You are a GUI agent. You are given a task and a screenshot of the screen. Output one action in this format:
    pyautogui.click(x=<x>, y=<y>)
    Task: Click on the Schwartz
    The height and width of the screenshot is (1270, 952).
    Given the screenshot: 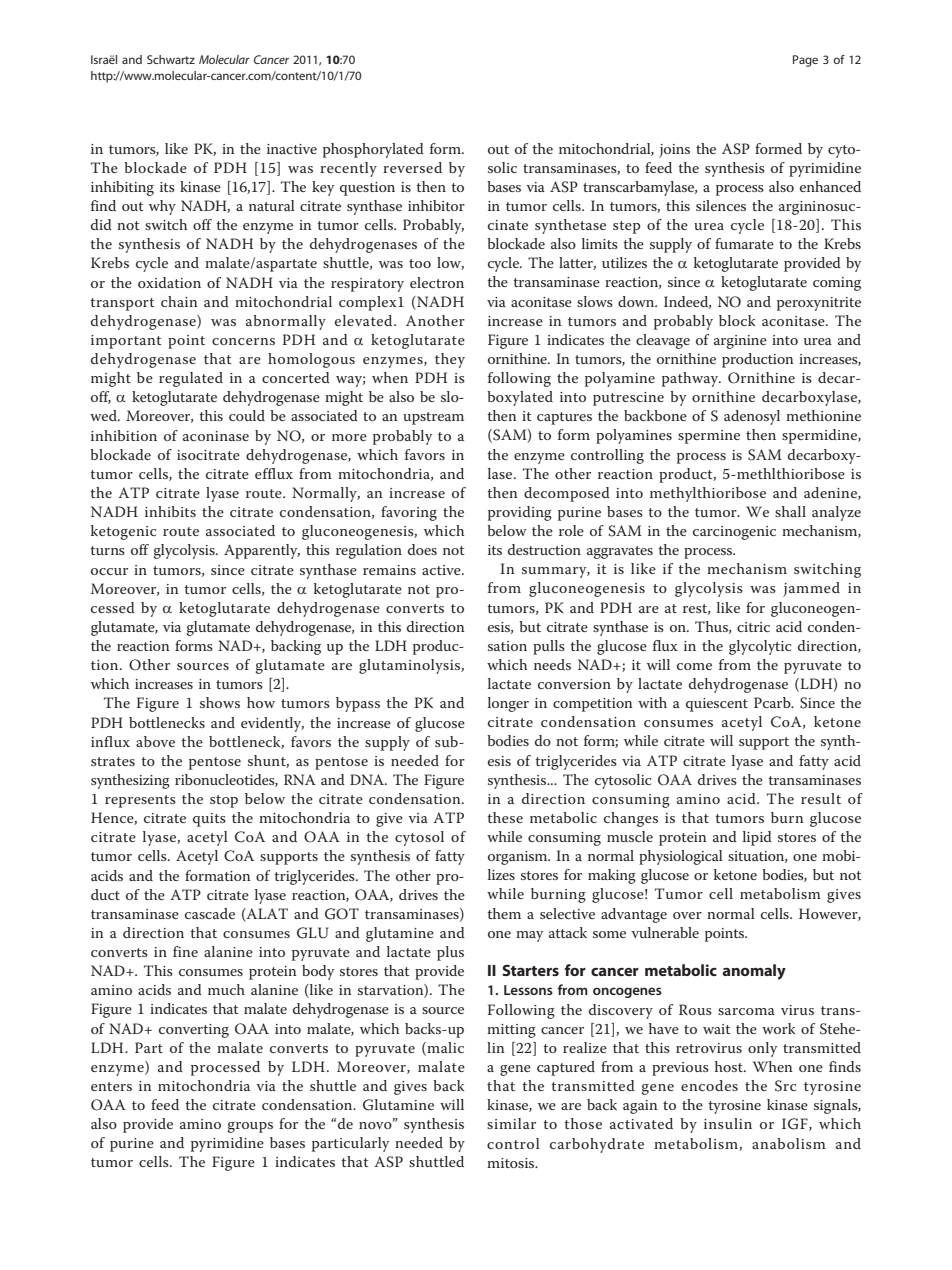 What is the action you would take?
    pyautogui.click(x=171, y=59)
